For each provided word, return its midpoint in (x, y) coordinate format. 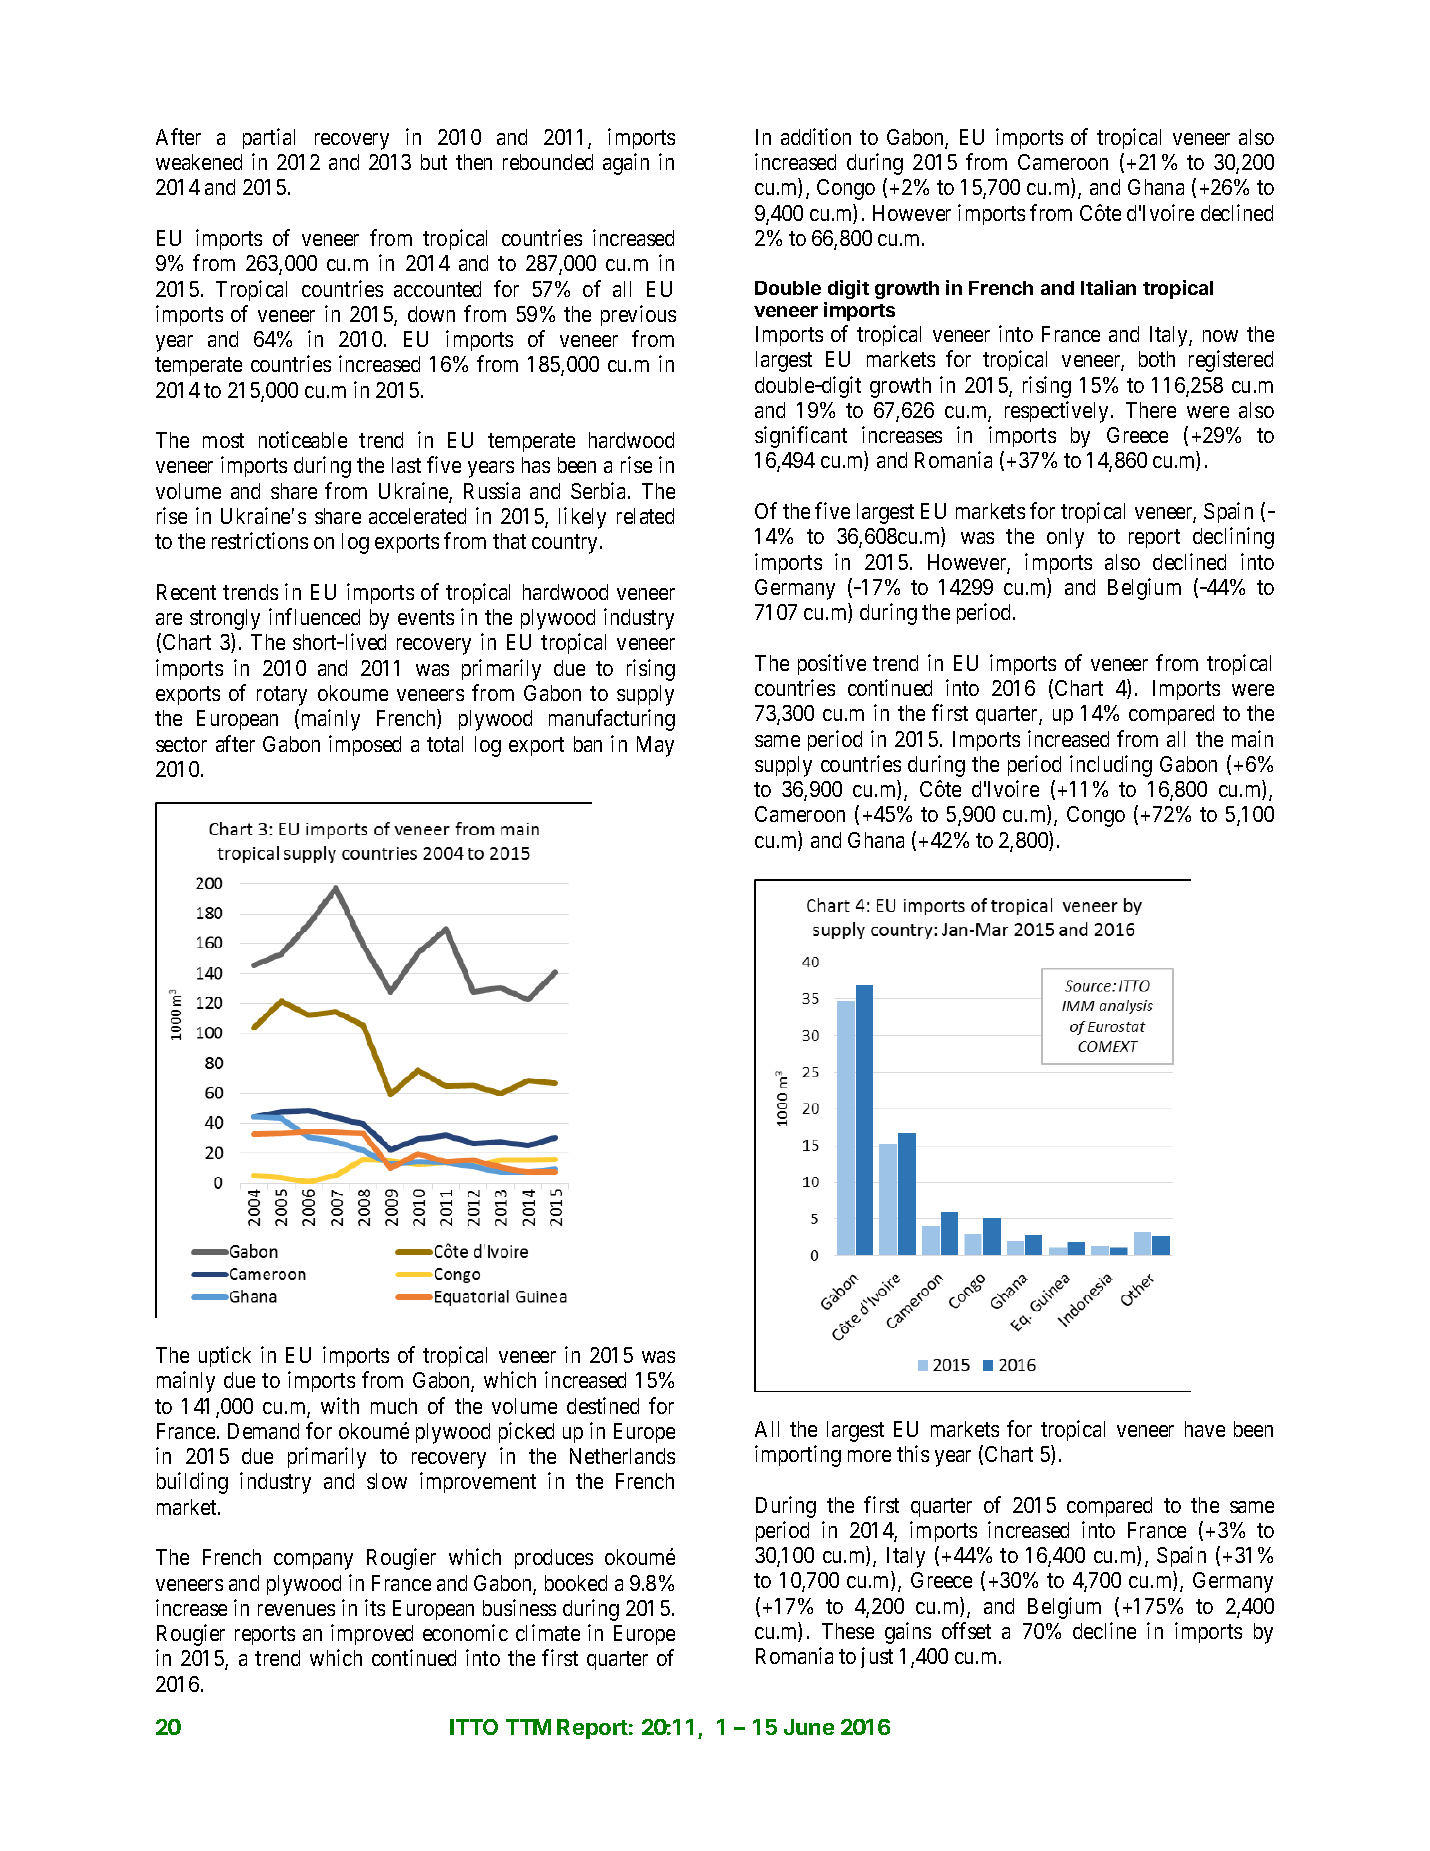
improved (372, 1634)
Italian (1108, 287)
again (626, 164)
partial (269, 138)
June (809, 1727)
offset (966, 1630)
